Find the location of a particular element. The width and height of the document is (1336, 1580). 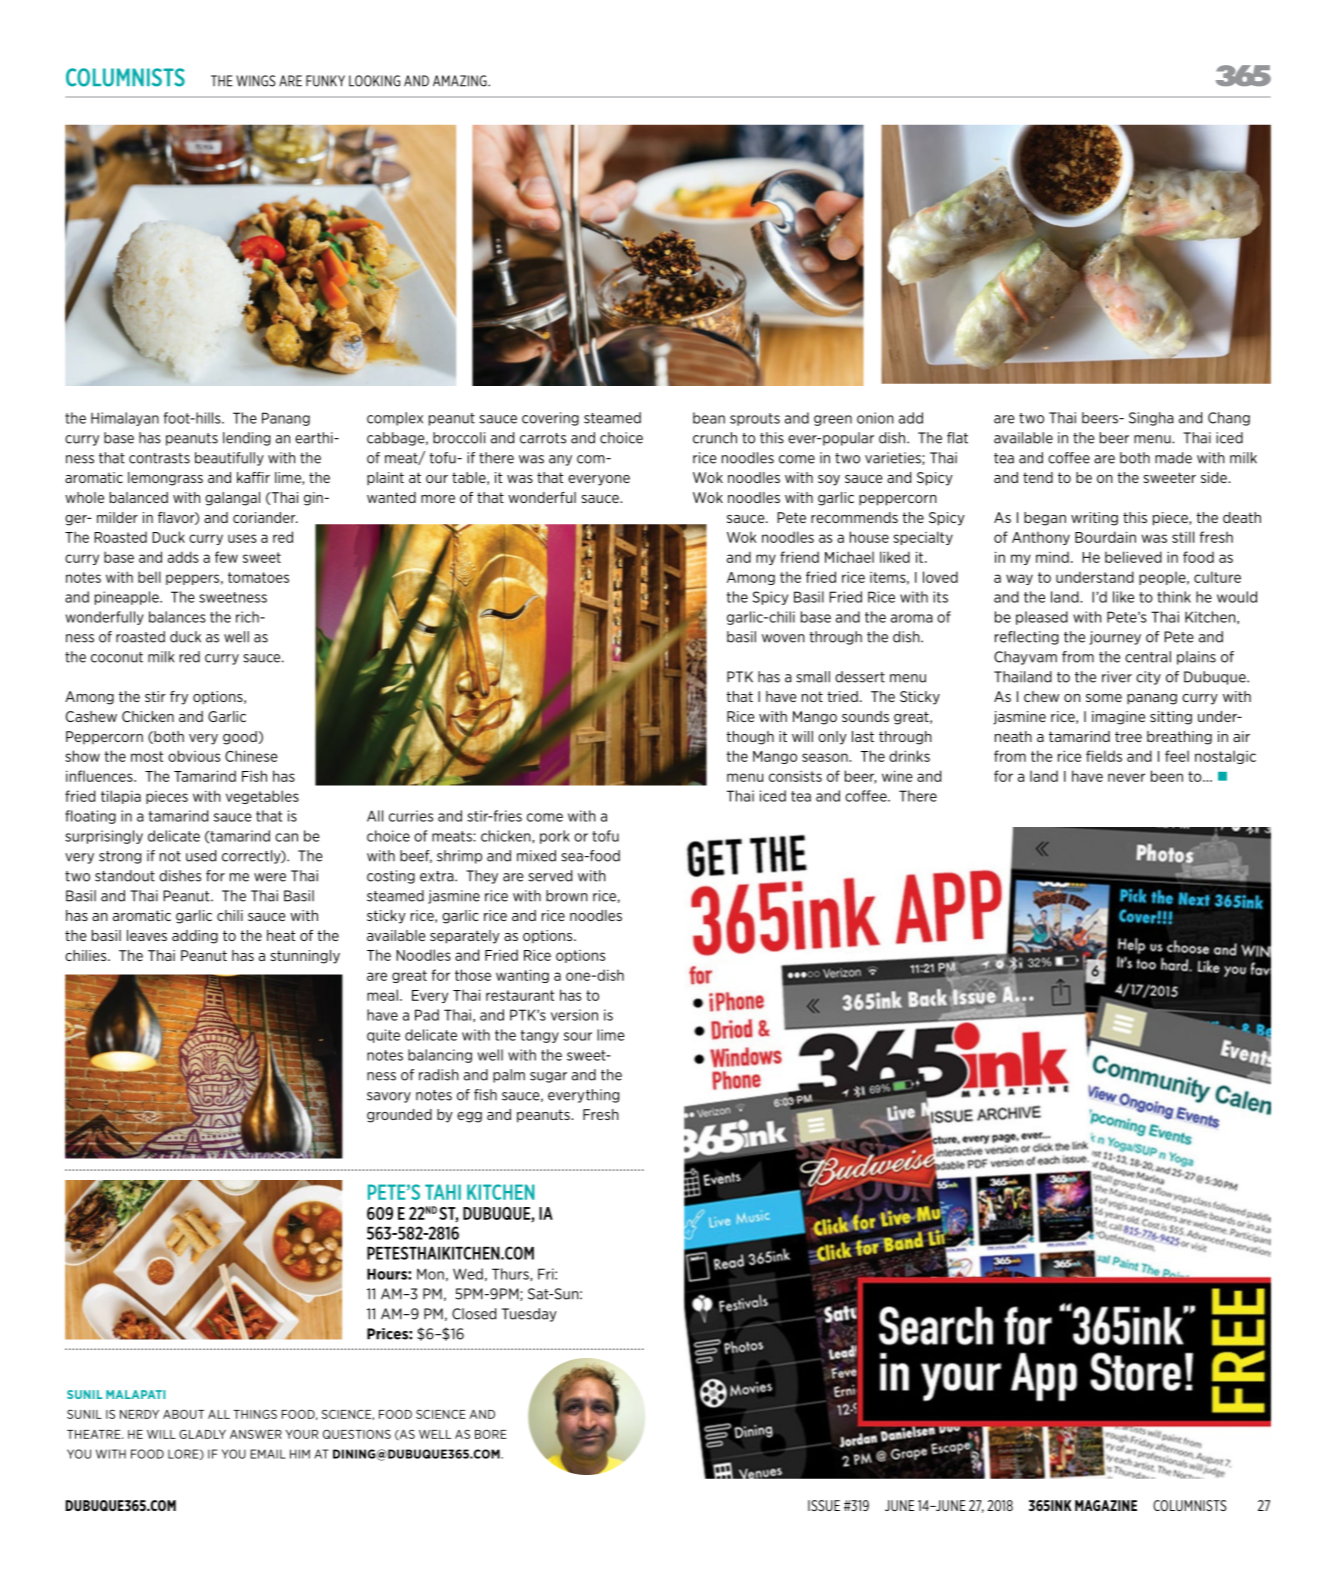

made is located at coordinates (1173, 458).
